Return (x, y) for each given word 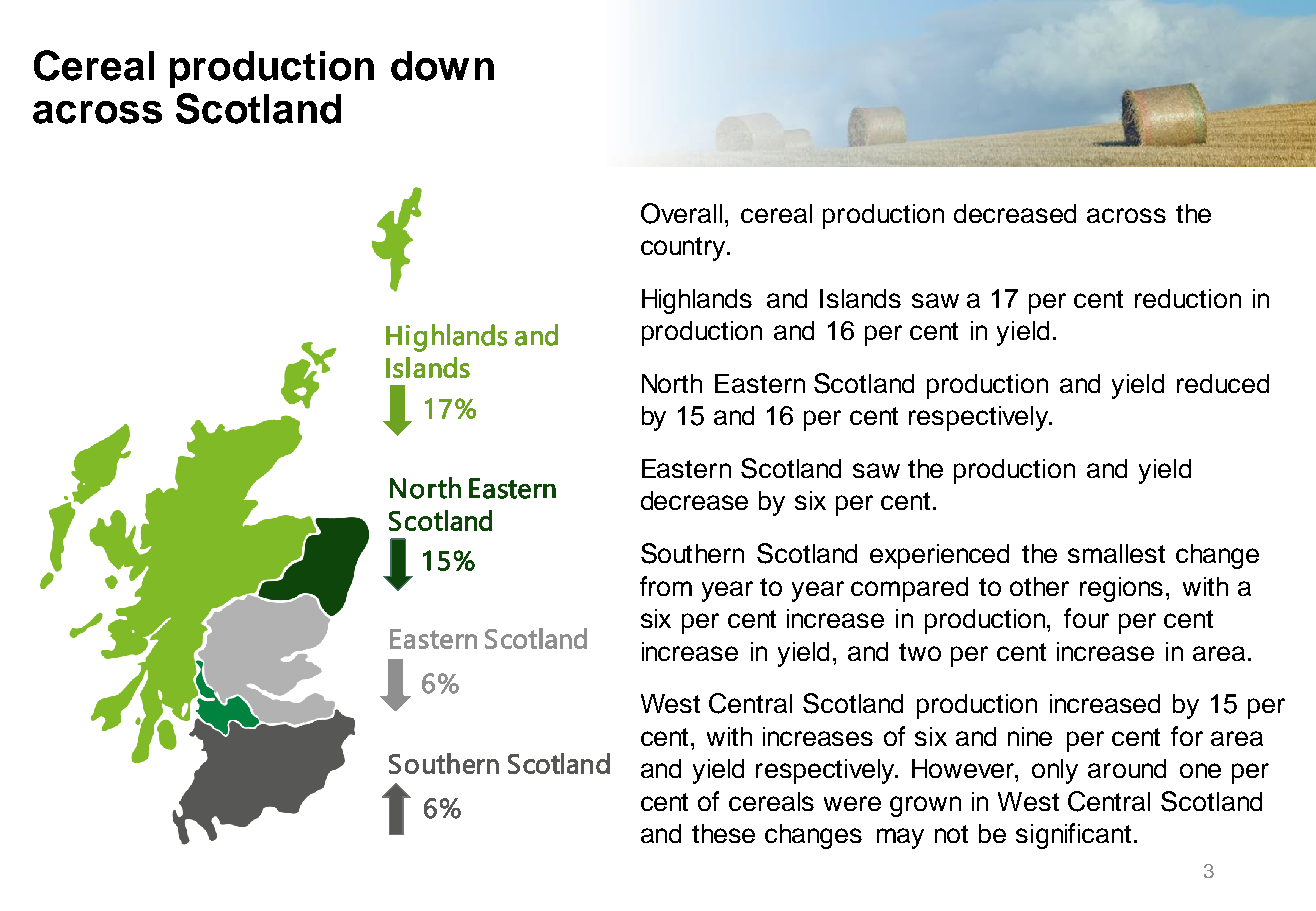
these (723, 833)
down (442, 66)
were (852, 803)
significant (1073, 836)
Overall (681, 213)
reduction (1188, 298)
